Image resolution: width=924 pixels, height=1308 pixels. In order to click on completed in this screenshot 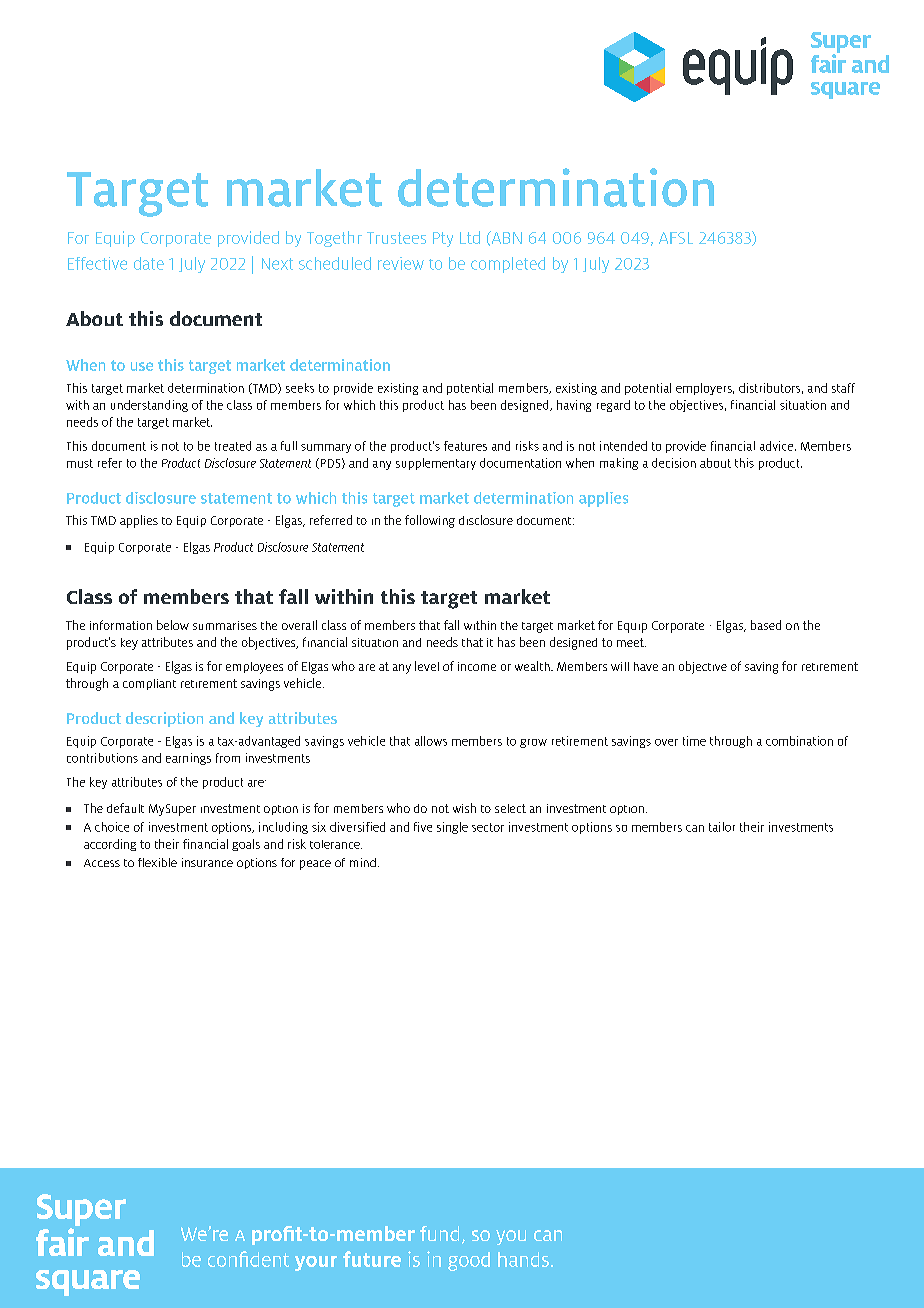, I will do `click(508, 265)`.
